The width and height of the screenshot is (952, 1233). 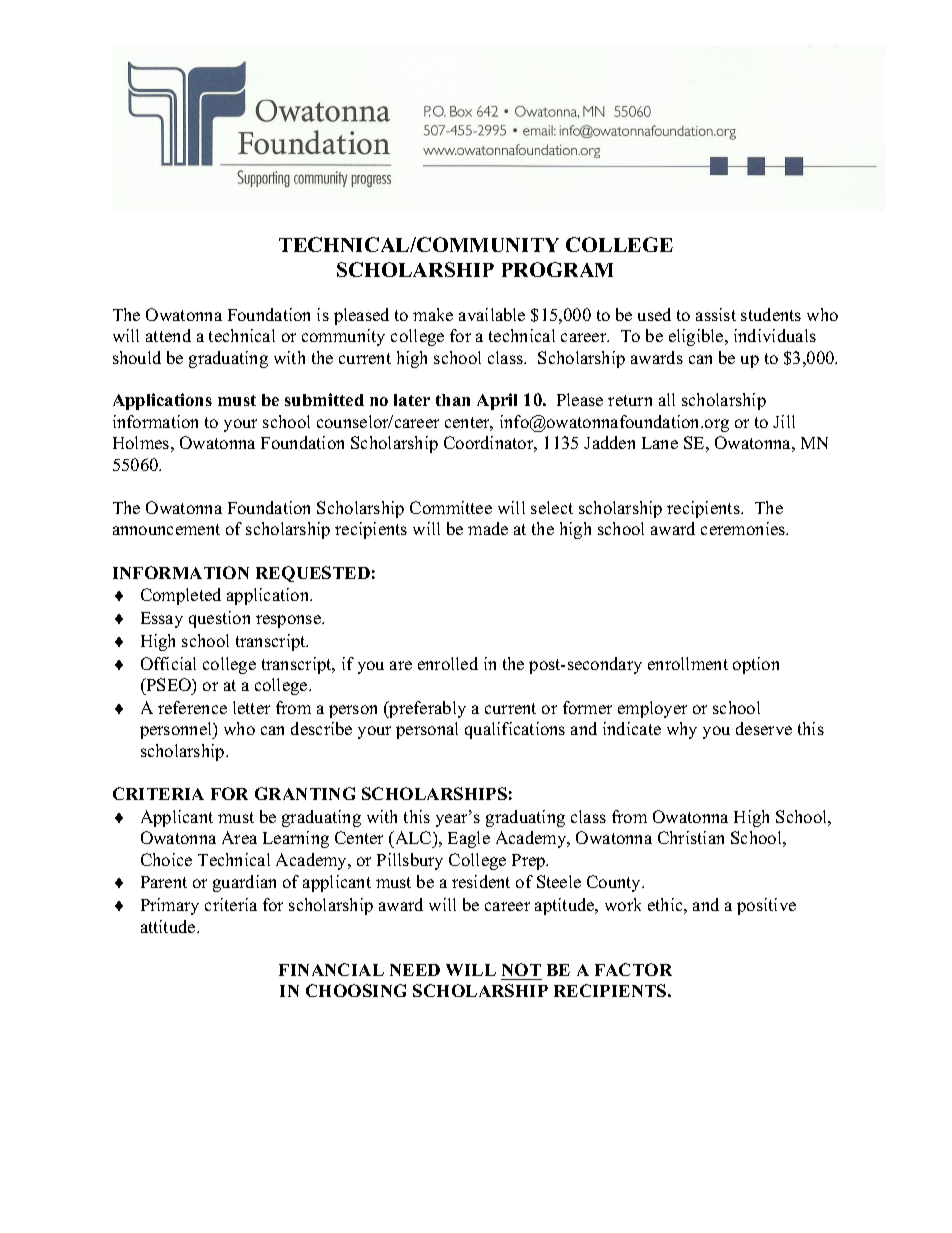 I want to click on make, so click(x=433, y=314).
